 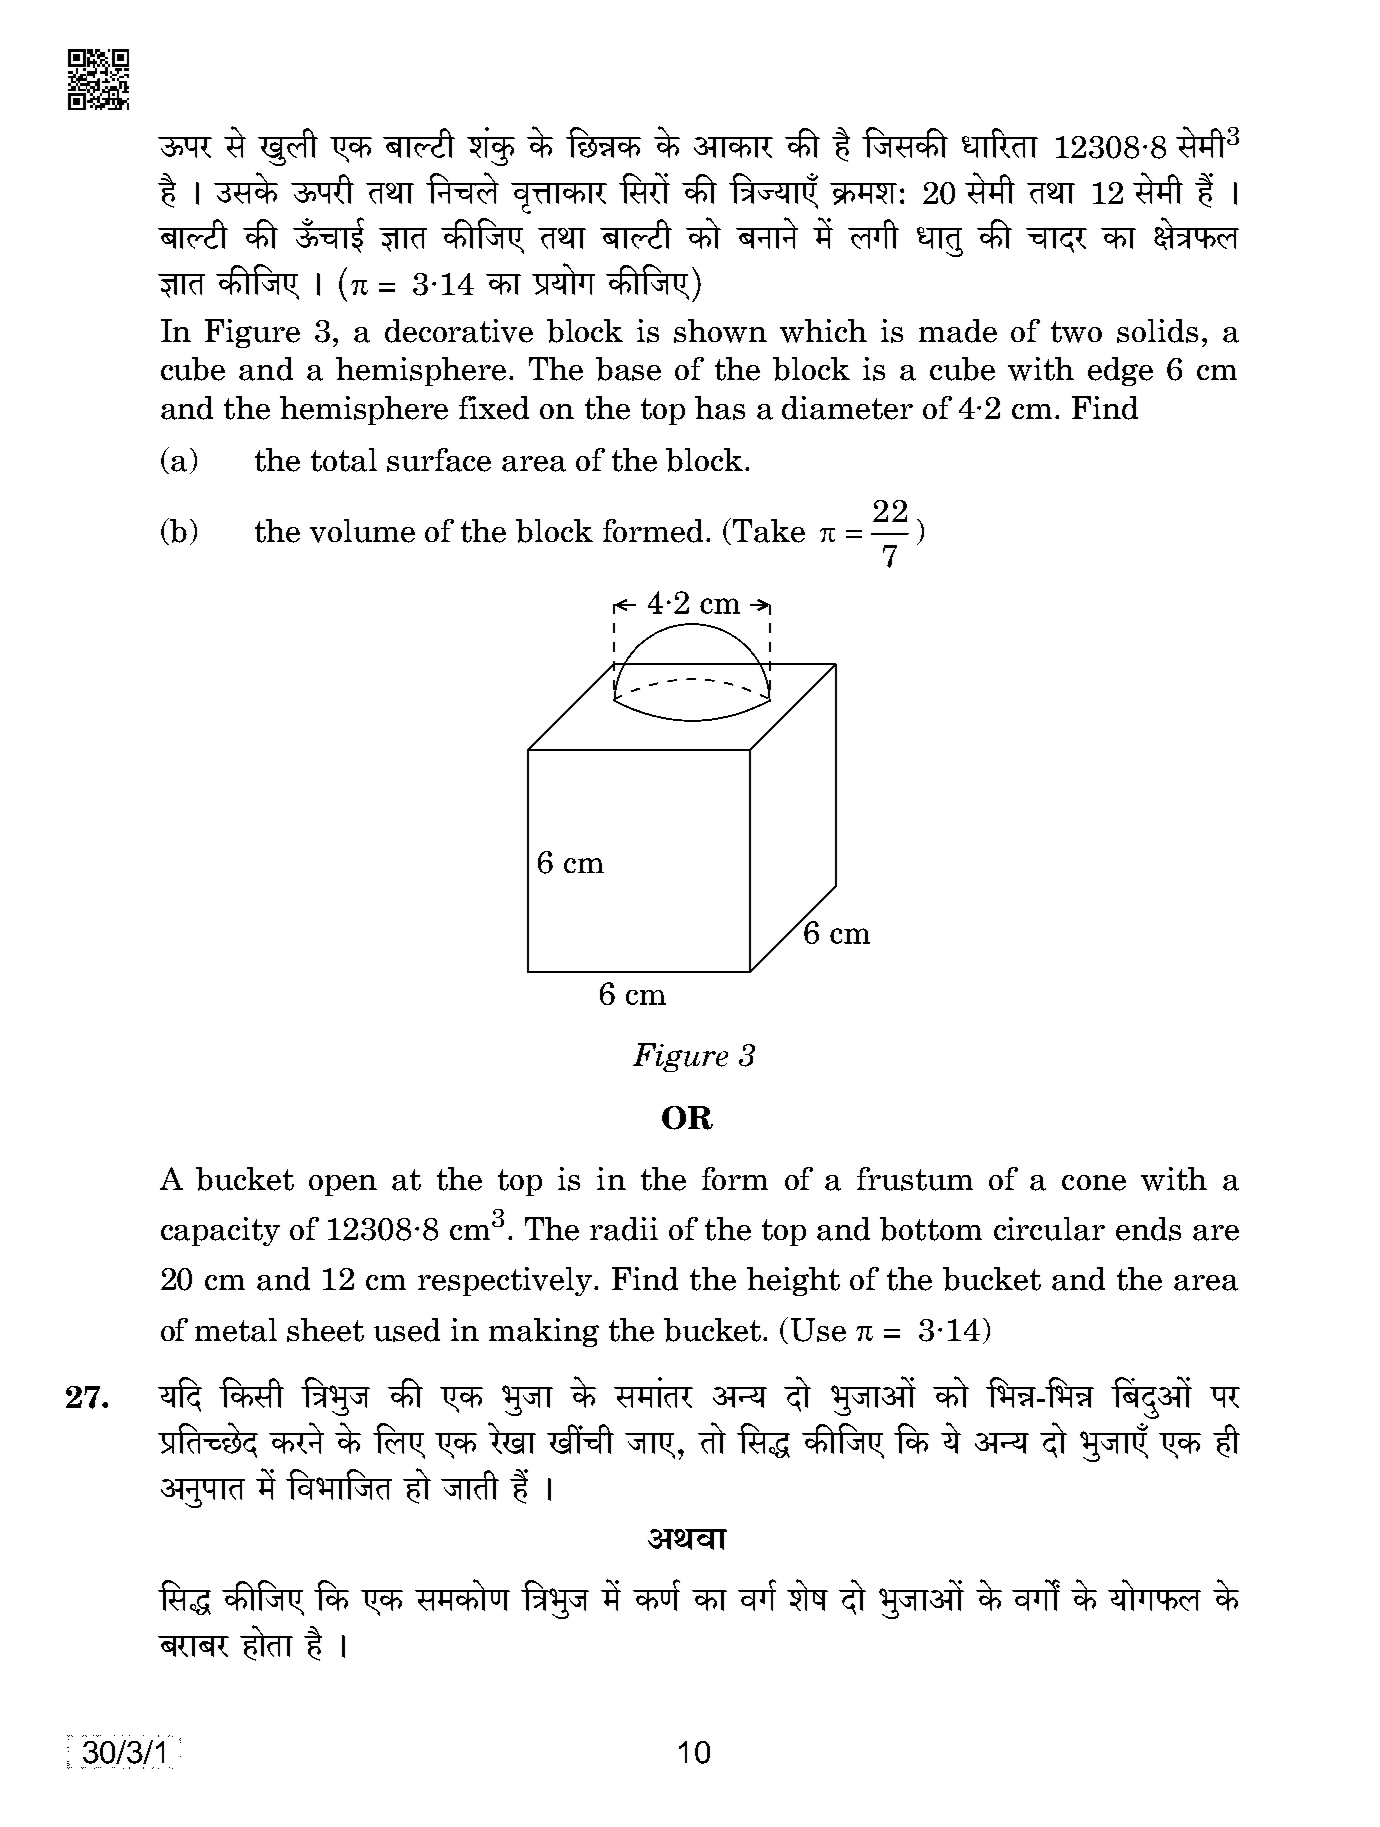 I want to click on eof, so click(x=807, y=1595).
